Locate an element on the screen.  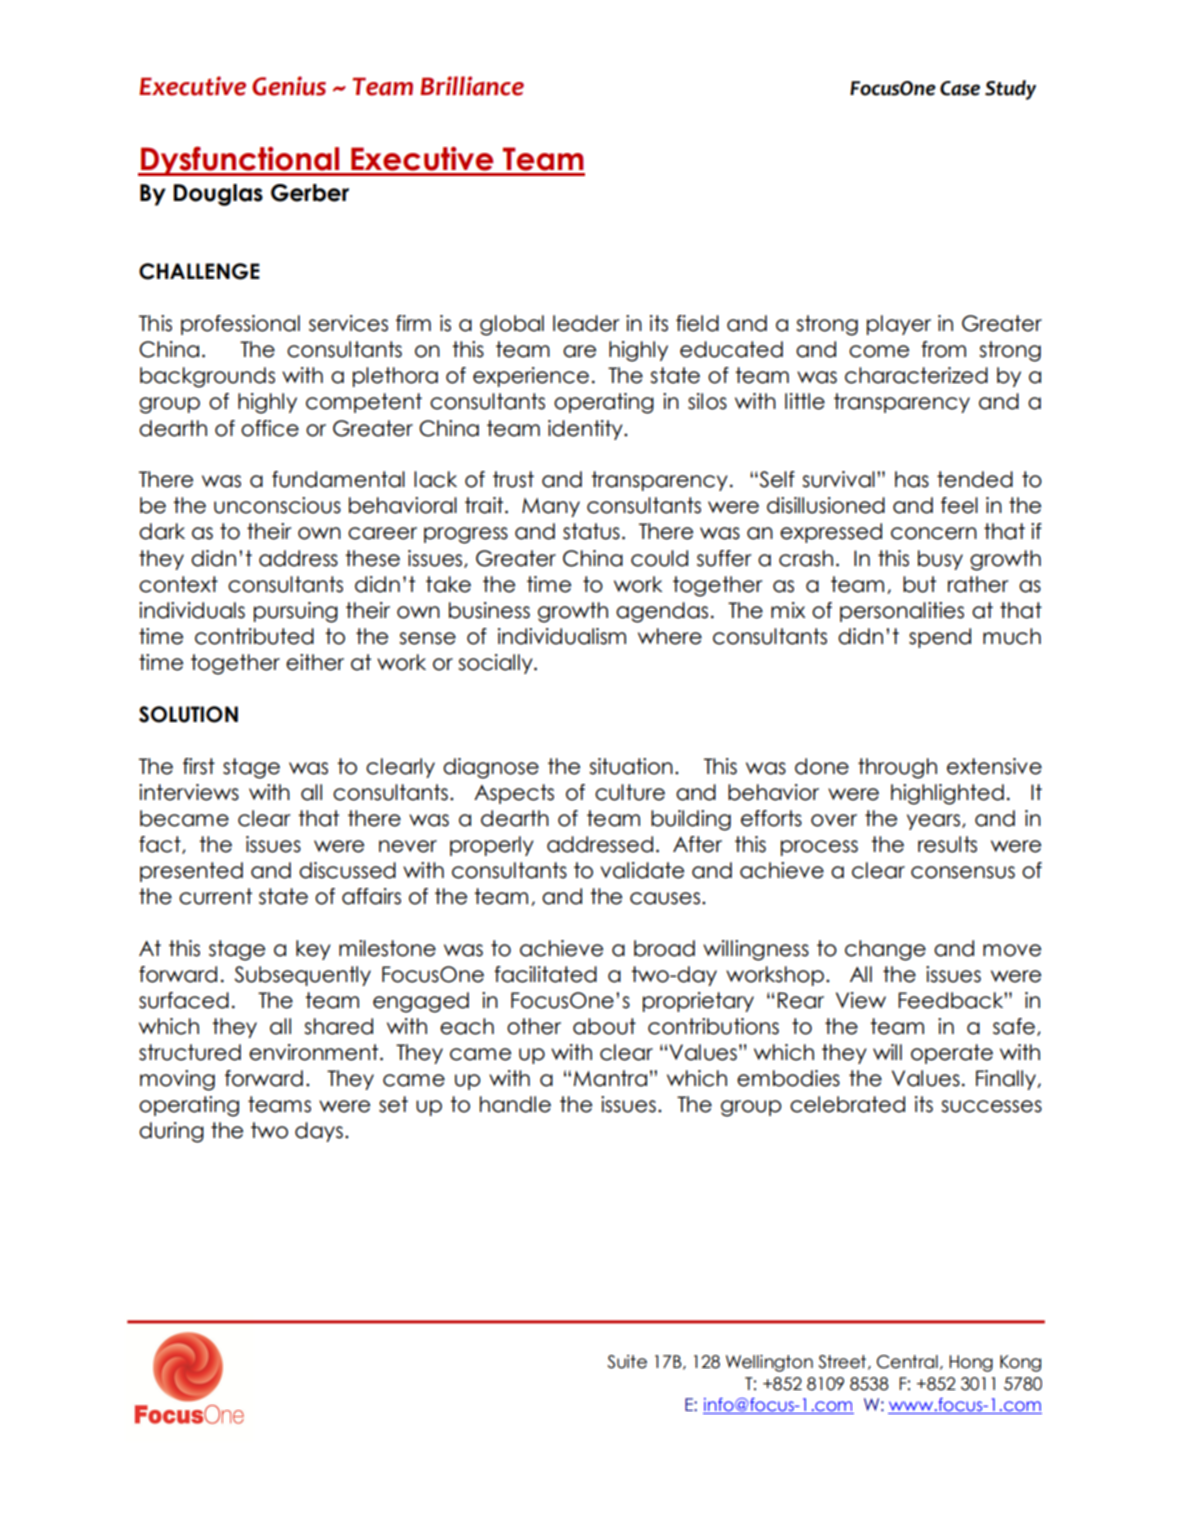
environment is located at coordinates (315, 1052).
